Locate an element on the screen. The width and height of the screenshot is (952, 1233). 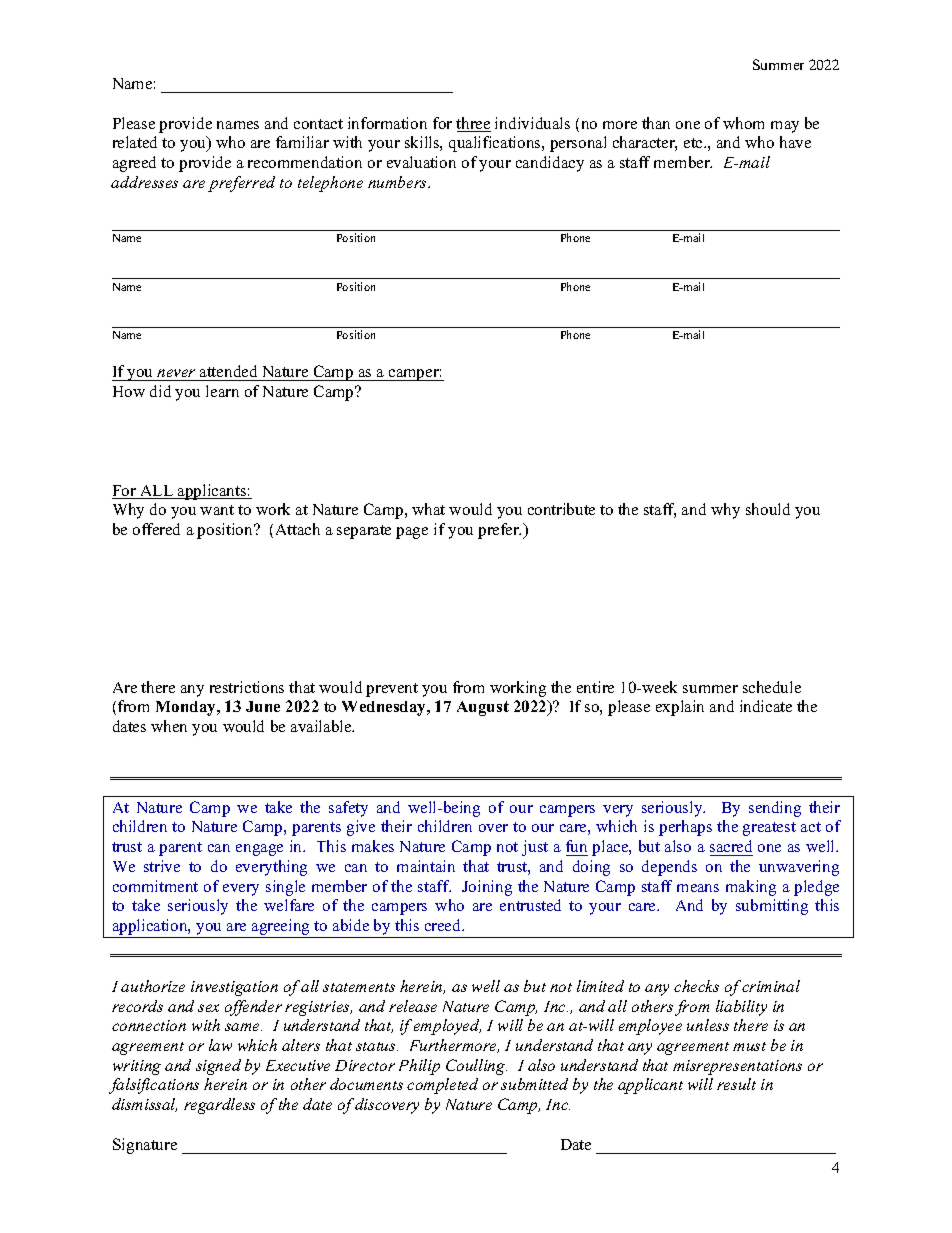
commitment is located at coordinates (155, 886).
